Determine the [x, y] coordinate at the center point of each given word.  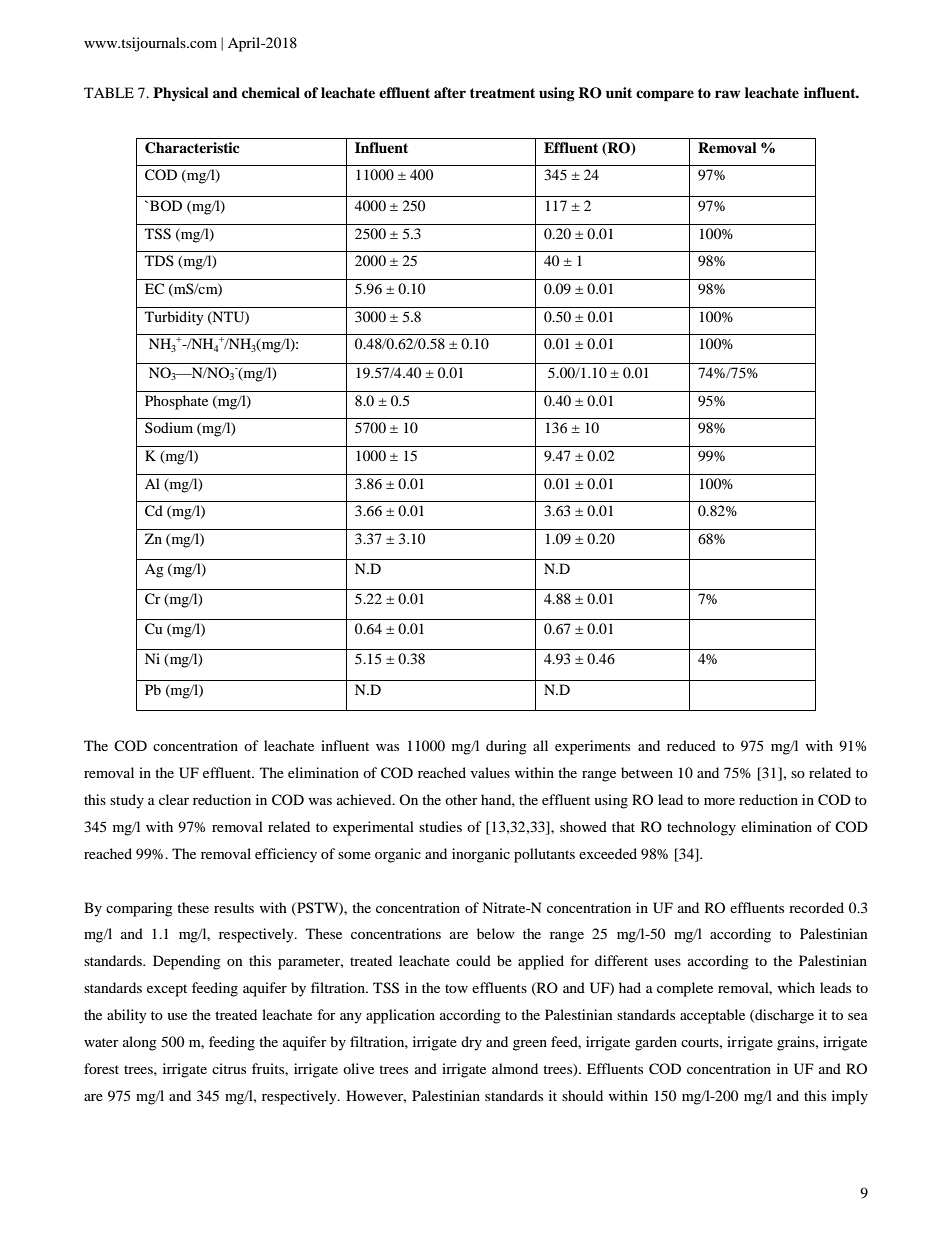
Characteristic [192, 148]
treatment [502, 93]
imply [850, 1097]
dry [471, 1043]
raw [727, 94]
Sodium [169, 427]
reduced [691, 745]
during [506, 747]
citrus [229, 1068]
